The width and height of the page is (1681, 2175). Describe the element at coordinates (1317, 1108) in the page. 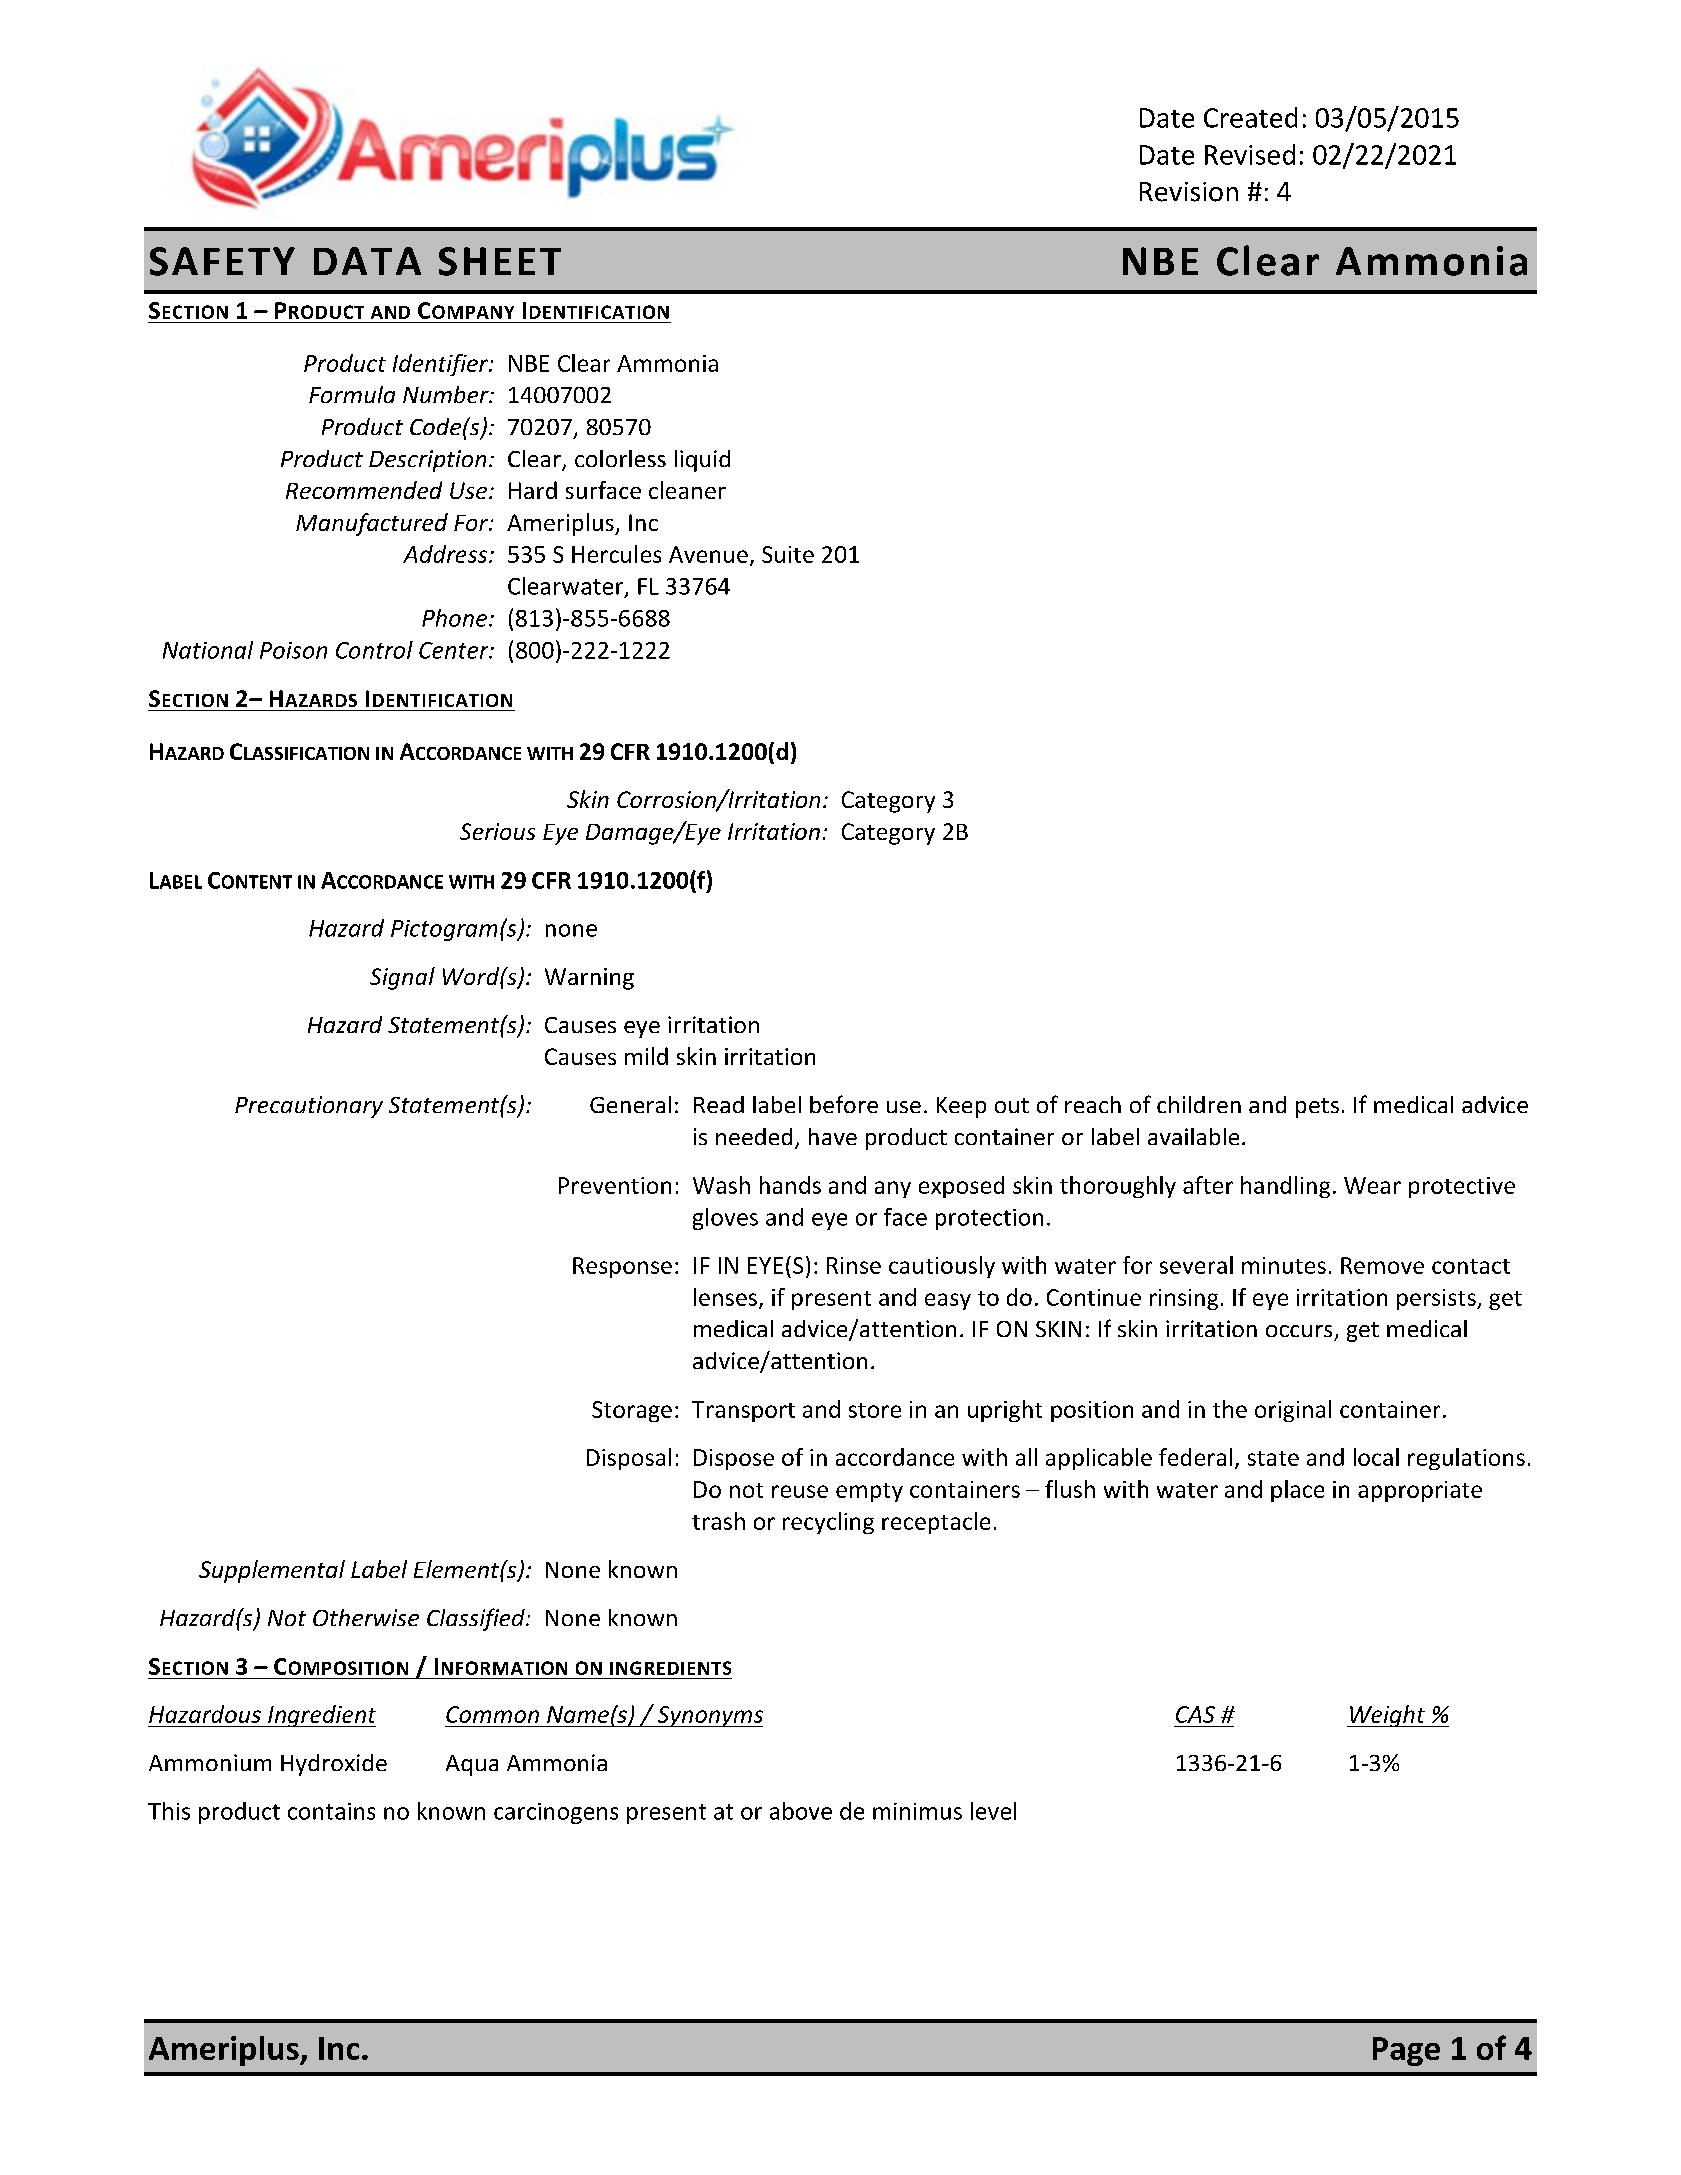

I see `pets` at that location.
